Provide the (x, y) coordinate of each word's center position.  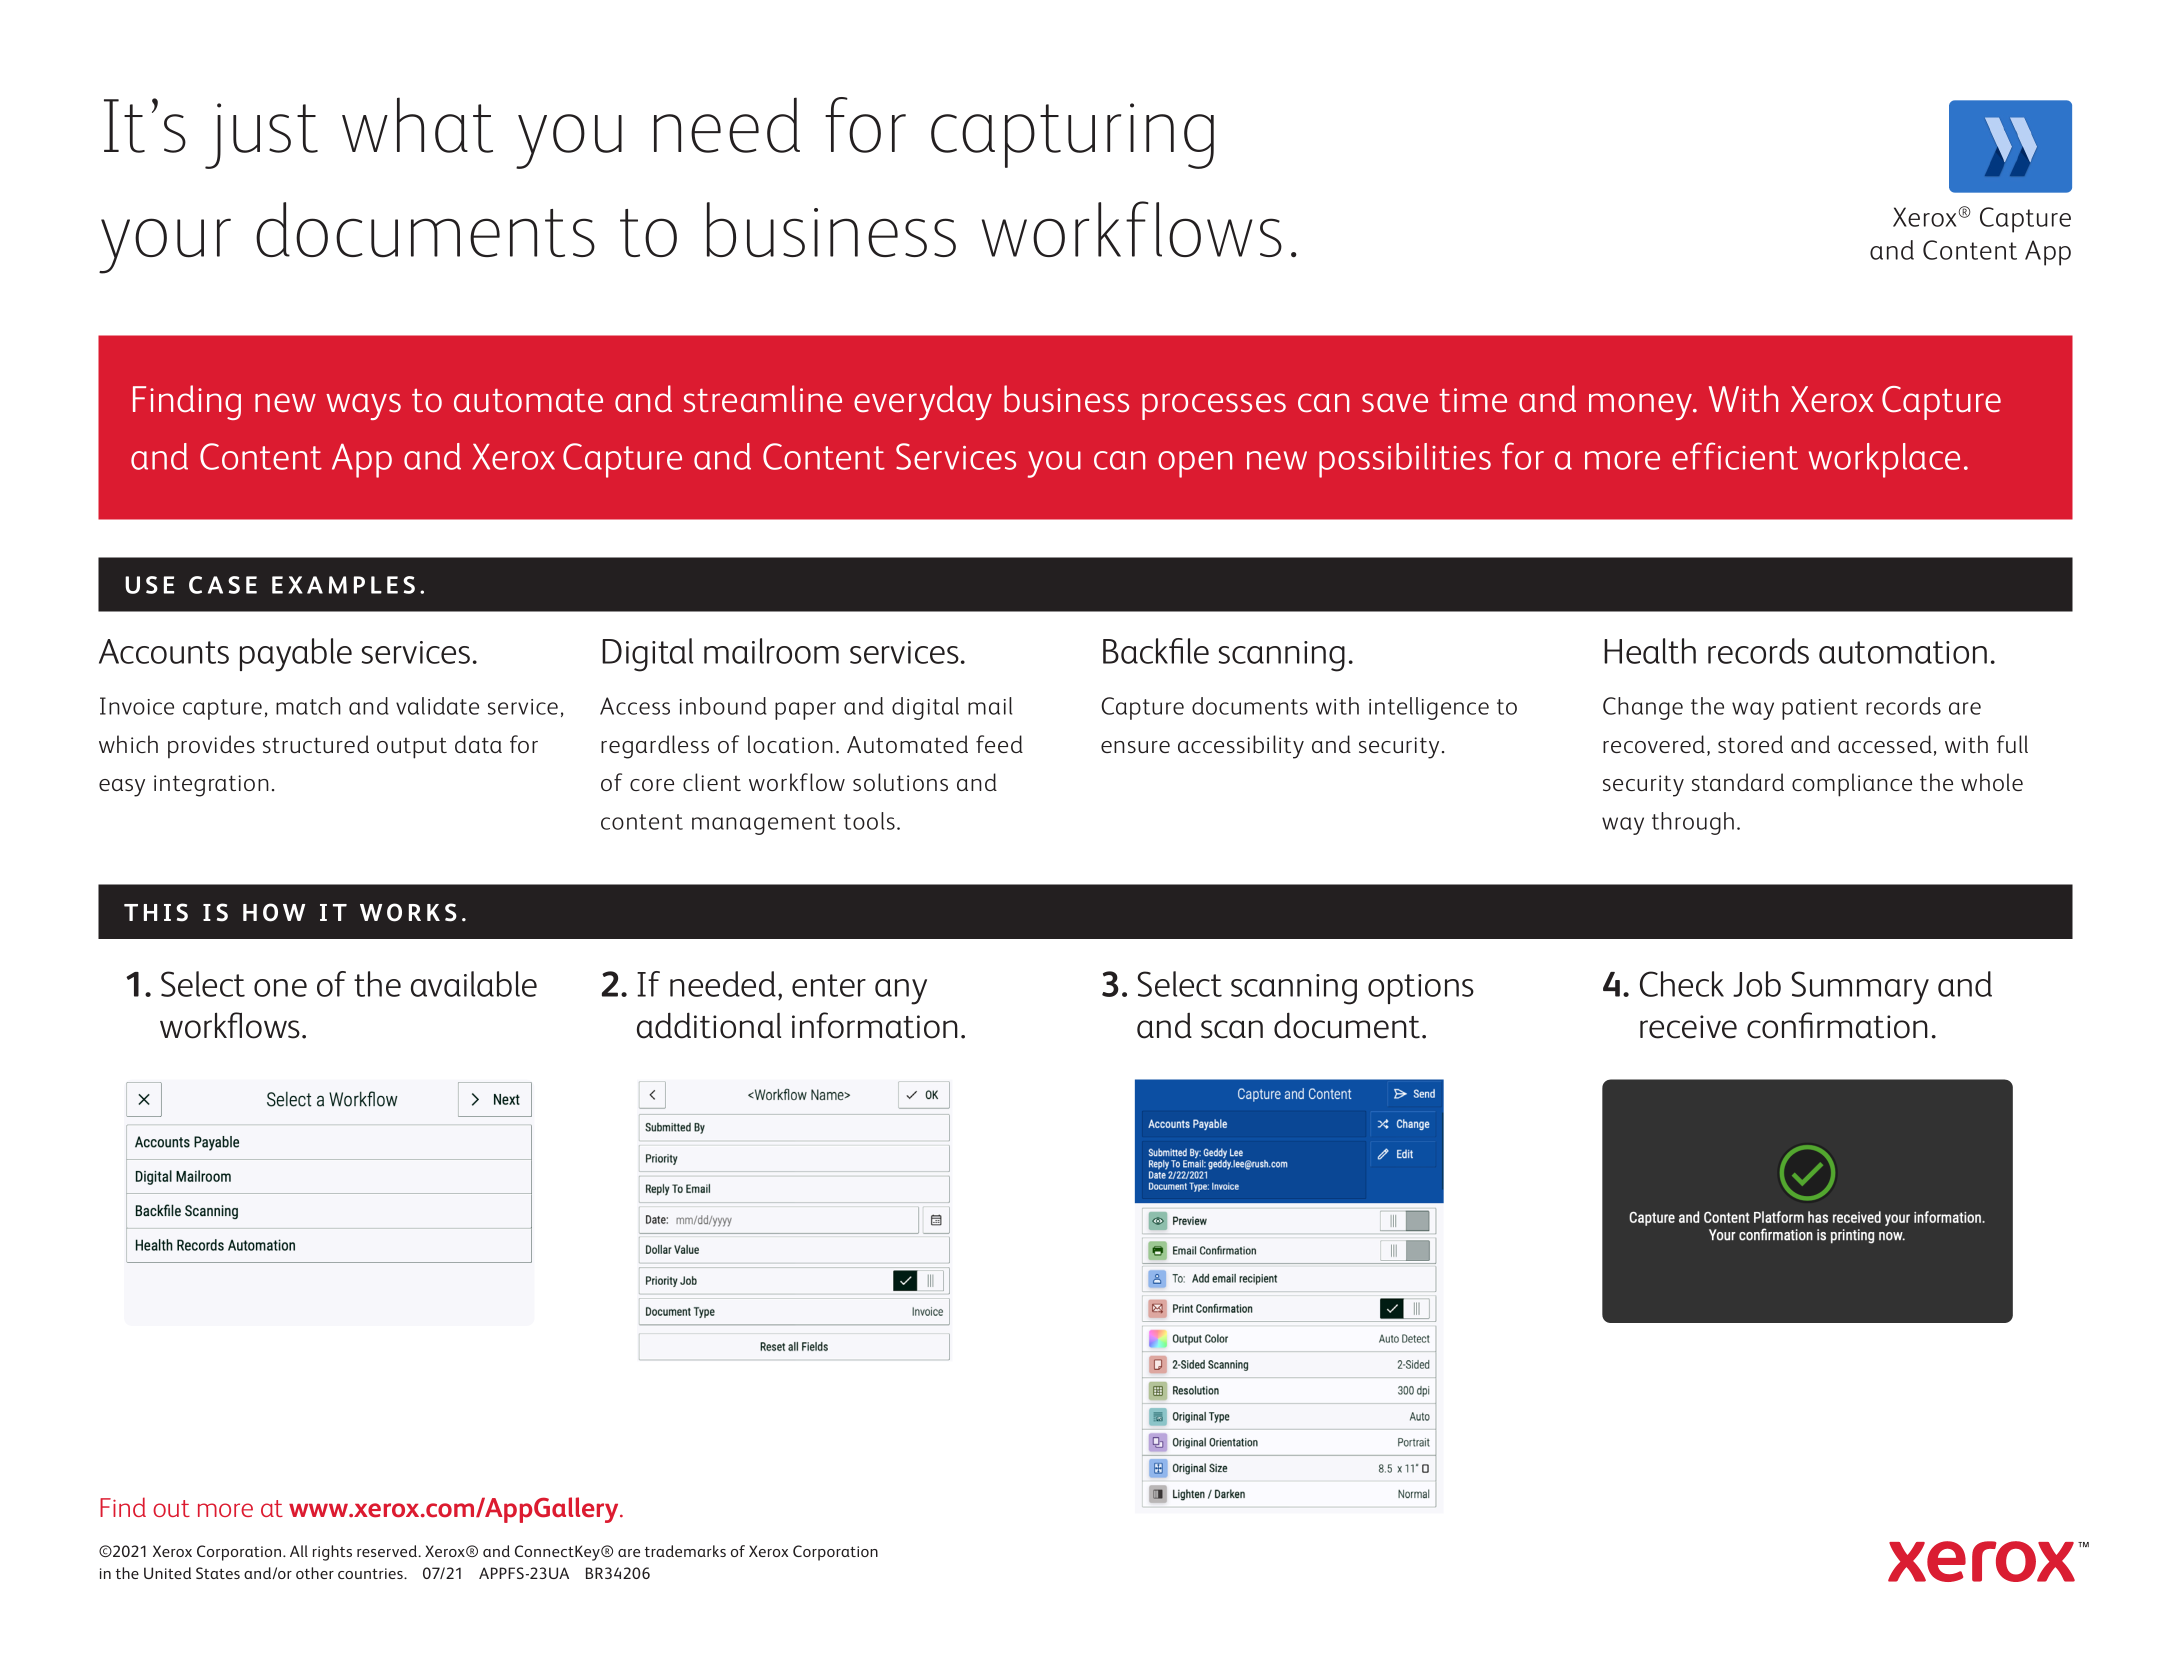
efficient (1735, 456)
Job (1757, 984)
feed (999, 744)
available (474, 984)
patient (1820, 709)
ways (363, 406)
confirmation (1837, 1025)
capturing (1072, 136)
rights (332, 1553)
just (261, 136)
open (1195, 464)
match (308, 706)
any (901, 992)
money (1641, 406)
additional (709, 1025)
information (875, 1025)
